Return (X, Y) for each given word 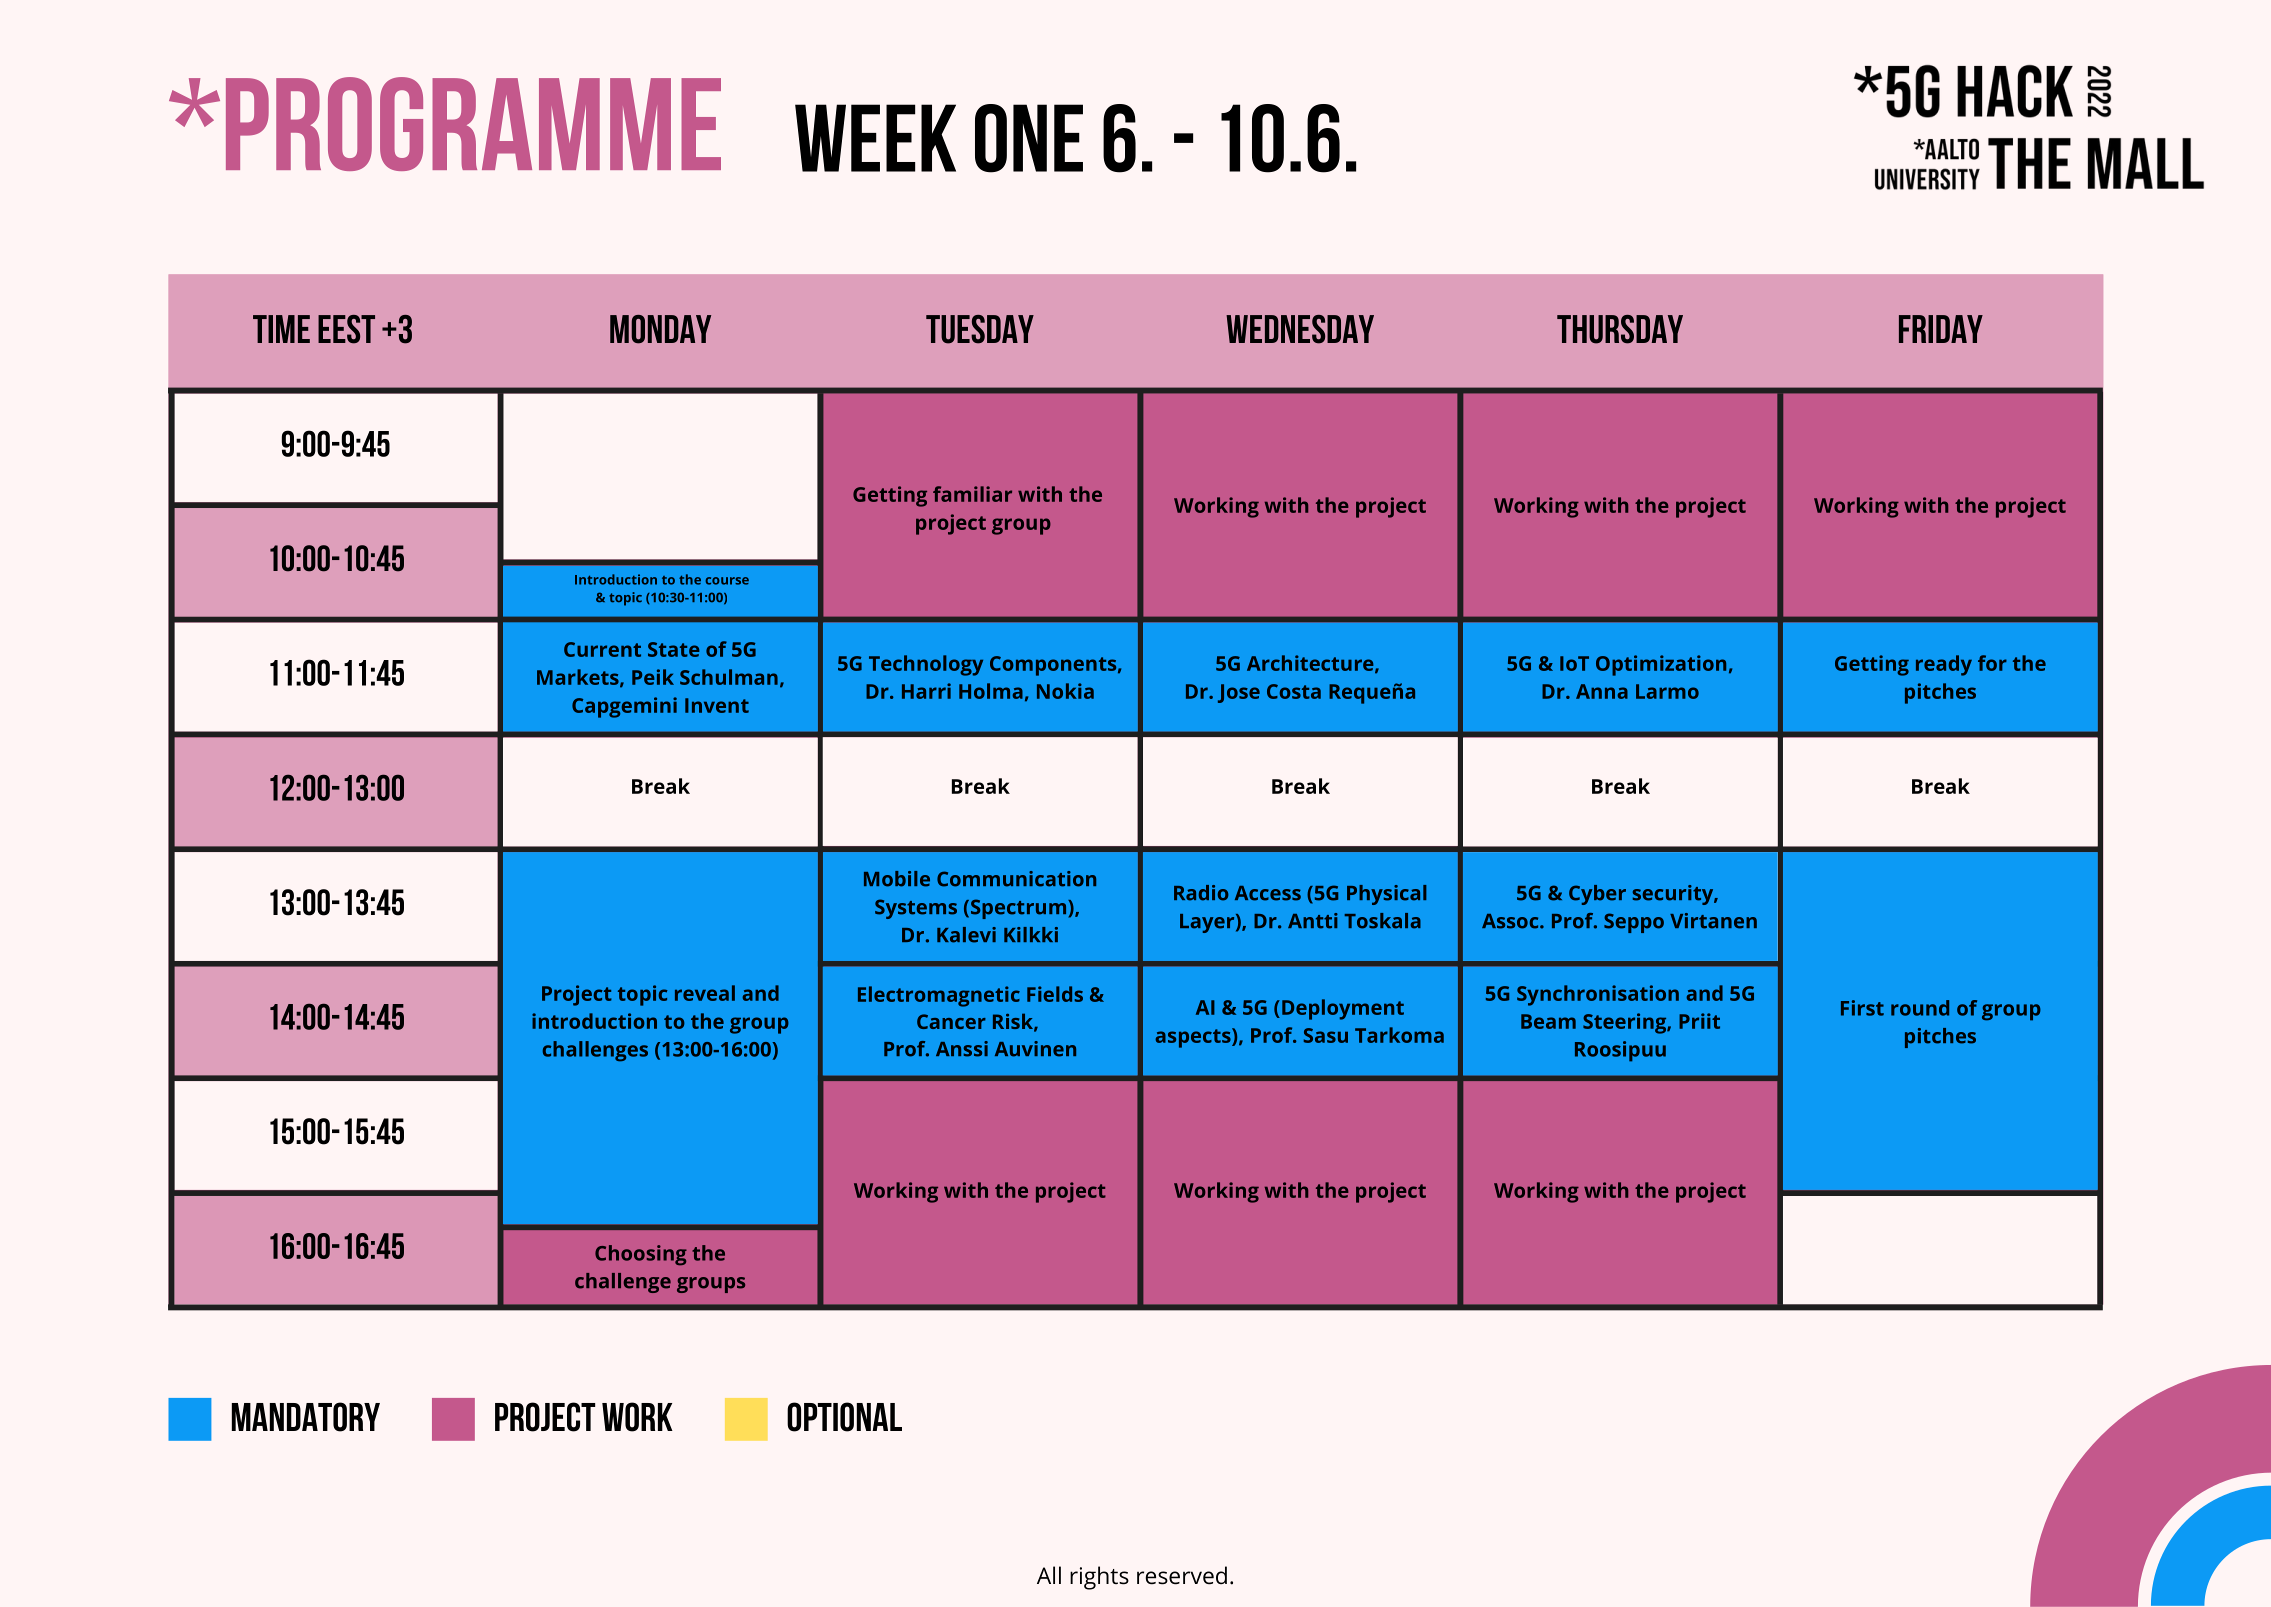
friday (1941, 329)
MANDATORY (306, 1417)
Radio (1201, 893)
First (1862, 1008)
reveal (705, 993)
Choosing (641, 1255)
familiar (972, 494)
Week (875, 138)
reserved (1182, 1575)
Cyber (1597, 895)
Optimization (1661, 665)
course (727, 581)
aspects (1194, 1038)
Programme (473, 124)
